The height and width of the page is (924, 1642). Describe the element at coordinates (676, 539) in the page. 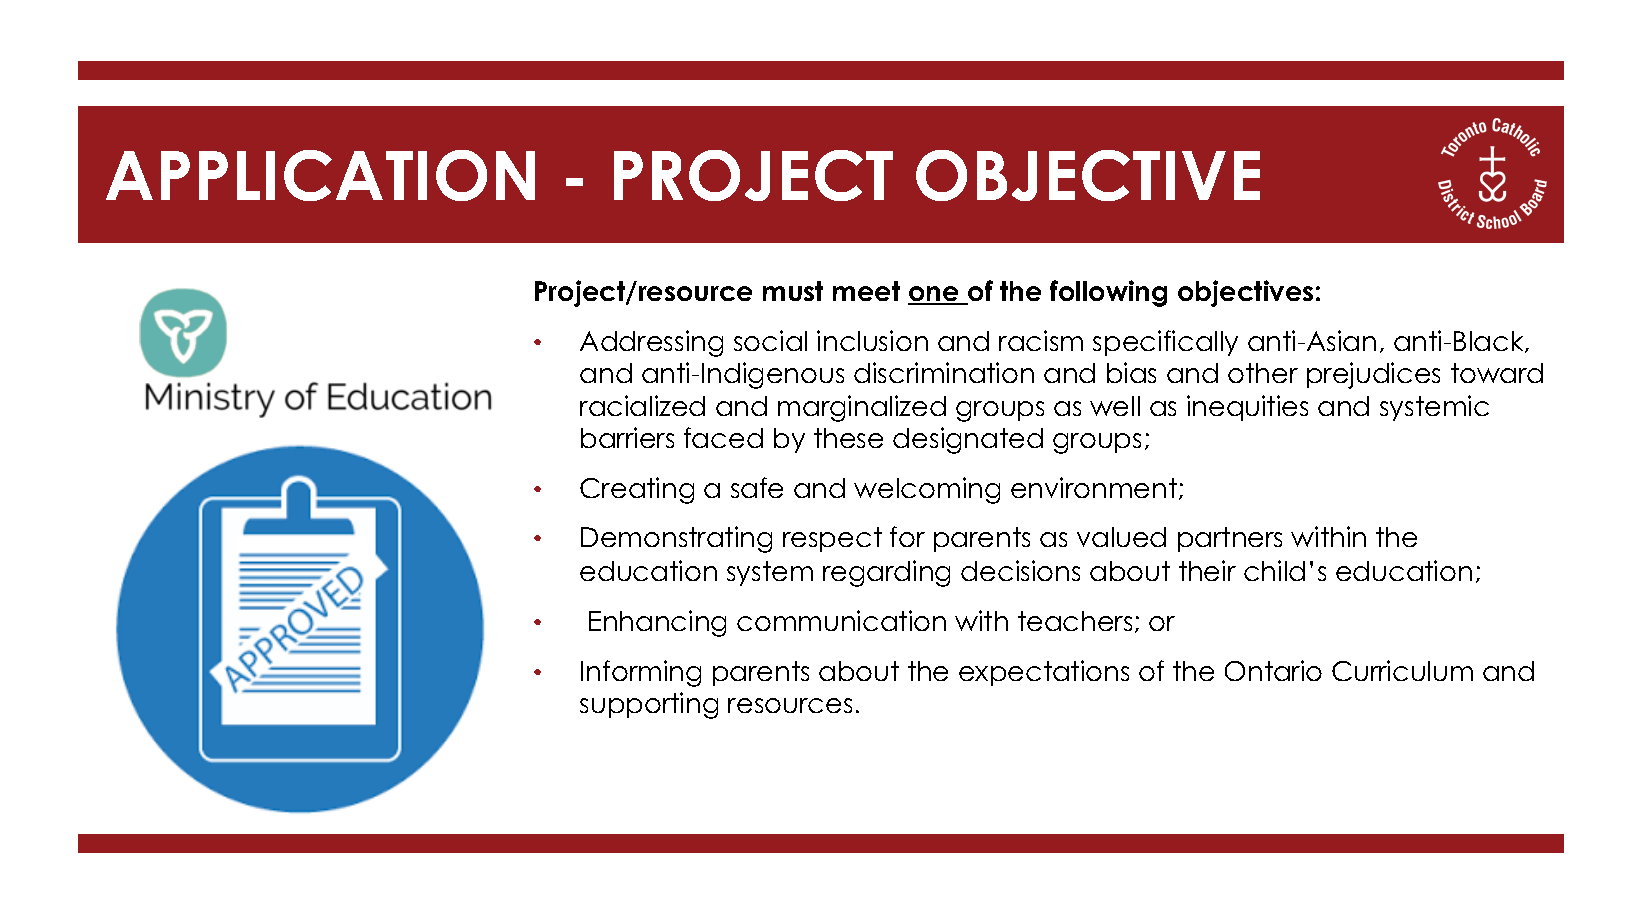

I see `Demonstrating` at that location.
